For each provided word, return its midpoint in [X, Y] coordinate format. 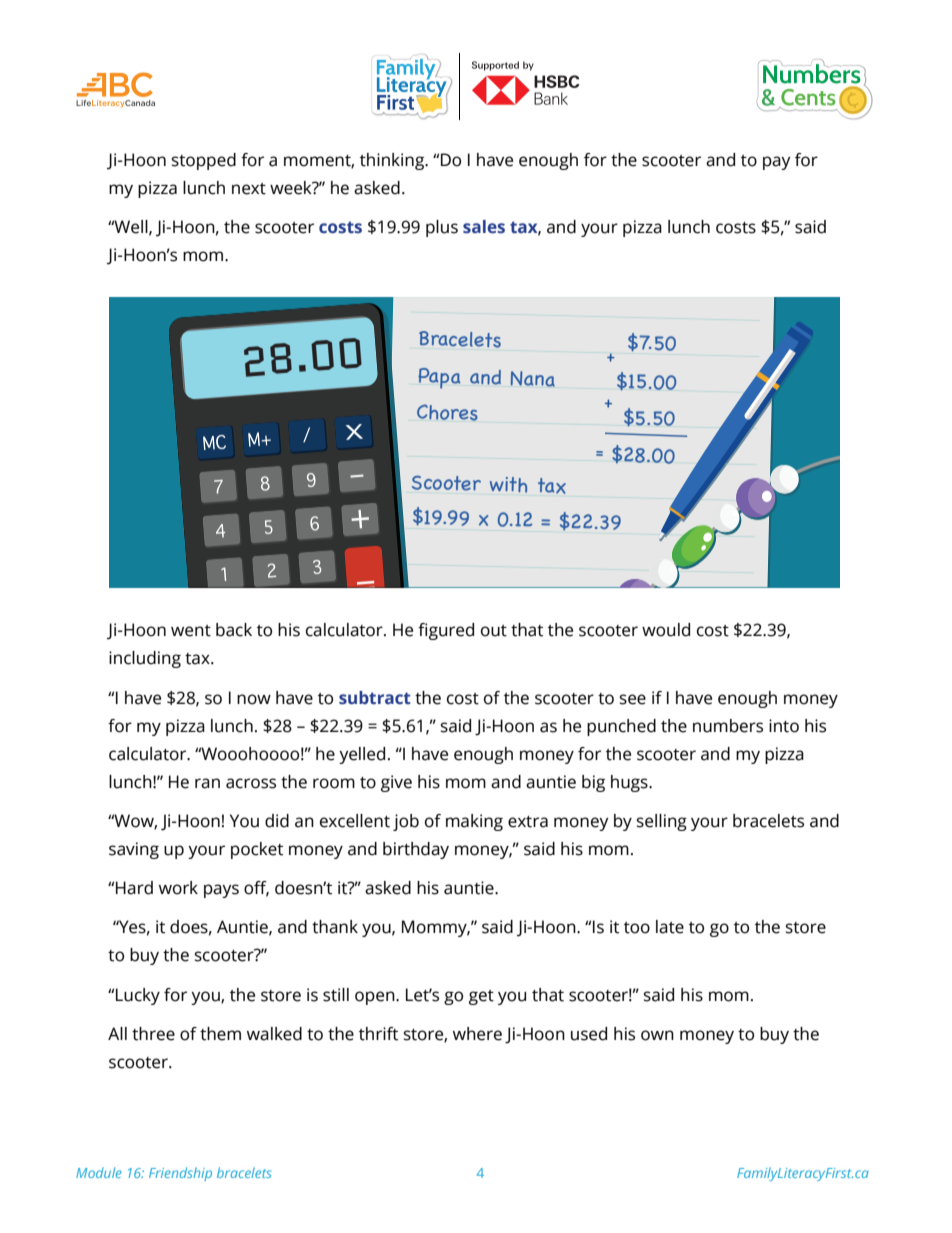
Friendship [180, 1174]
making [474, 822]
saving [134, 850]
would [666, 630]
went [191, 631]
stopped [204, 161]
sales [484, 227]
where [477, 1034]
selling [662, 822]
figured [446, 631]
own [657, 1035]
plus [442, 228]
